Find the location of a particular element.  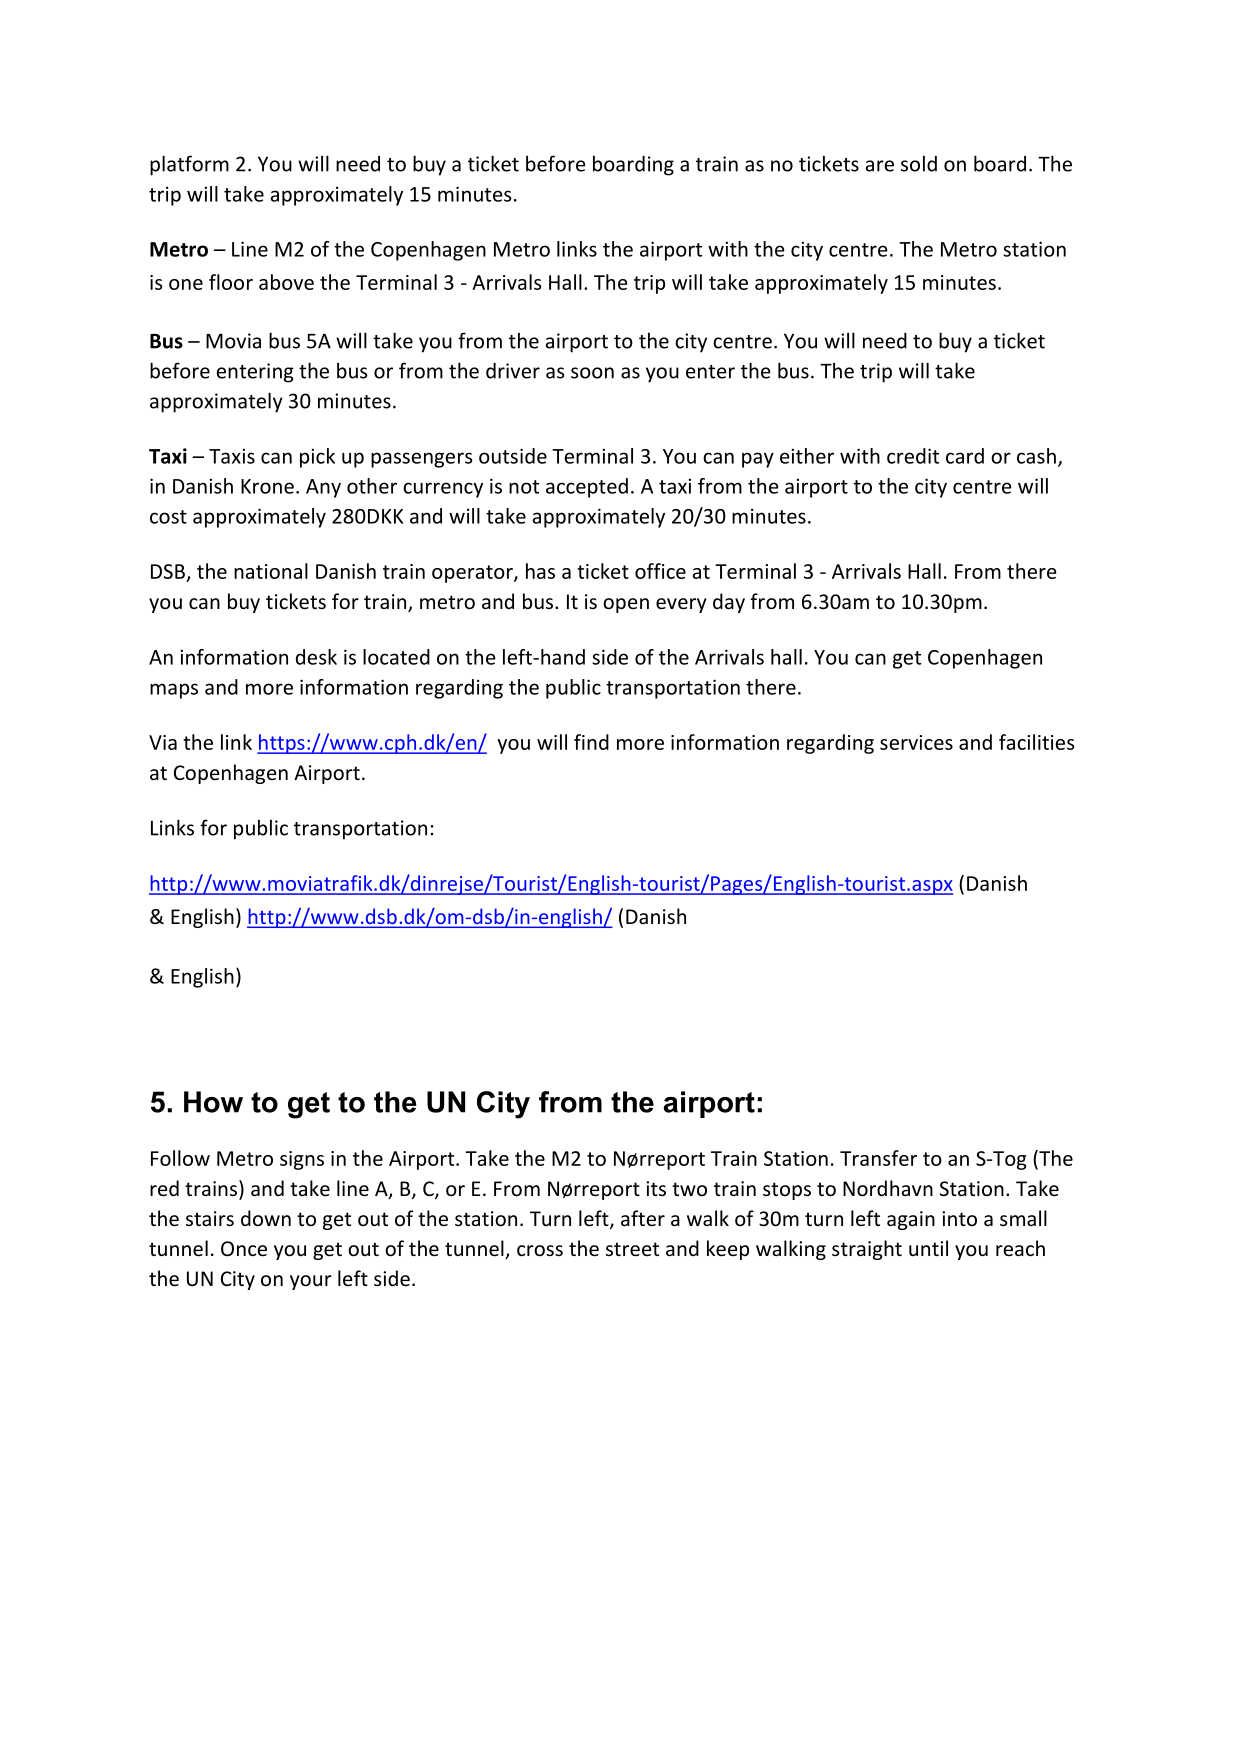

How is located at coordinates (213, 1102).
